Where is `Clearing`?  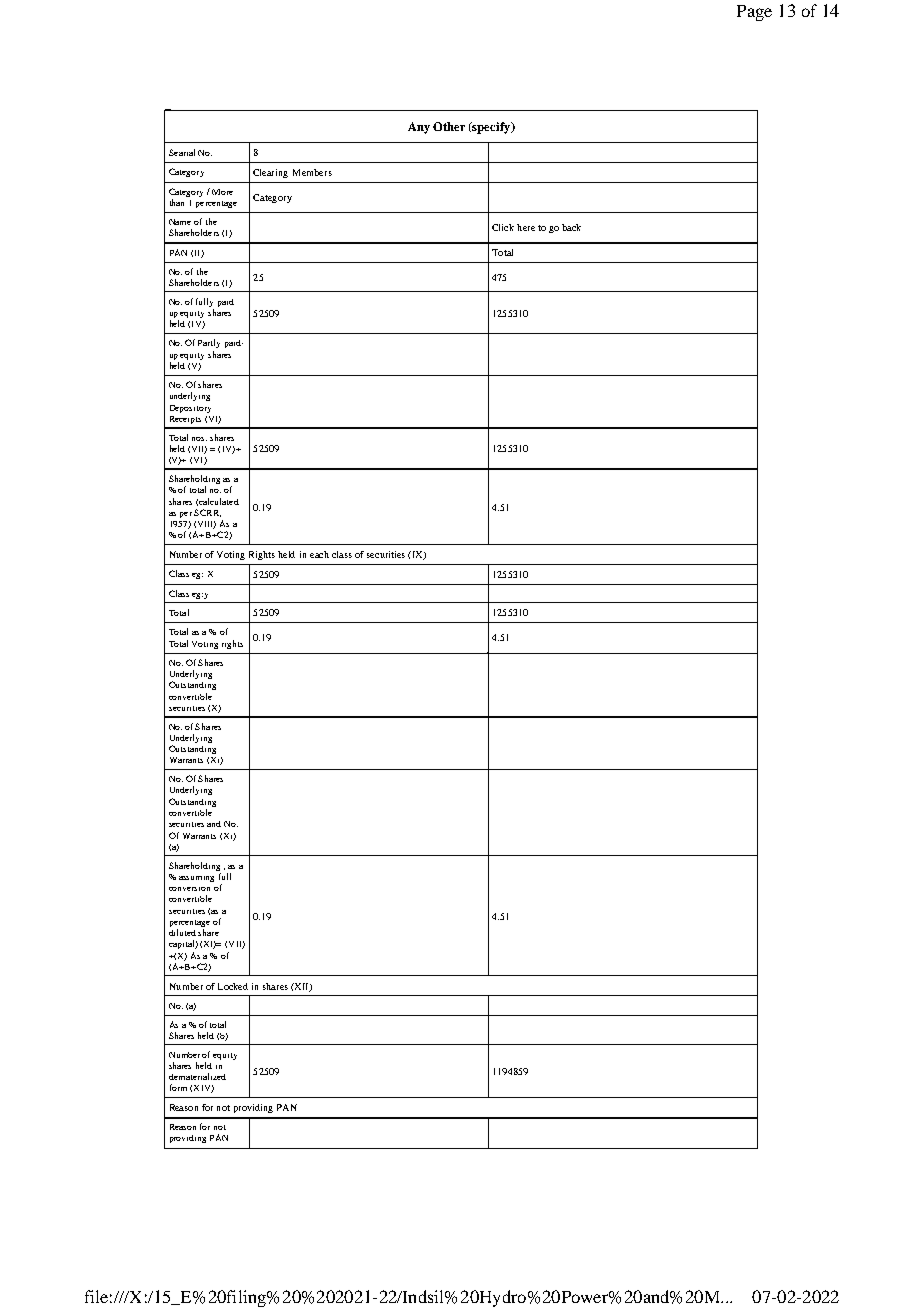 Clearing is located at coordinates (270, 173).
